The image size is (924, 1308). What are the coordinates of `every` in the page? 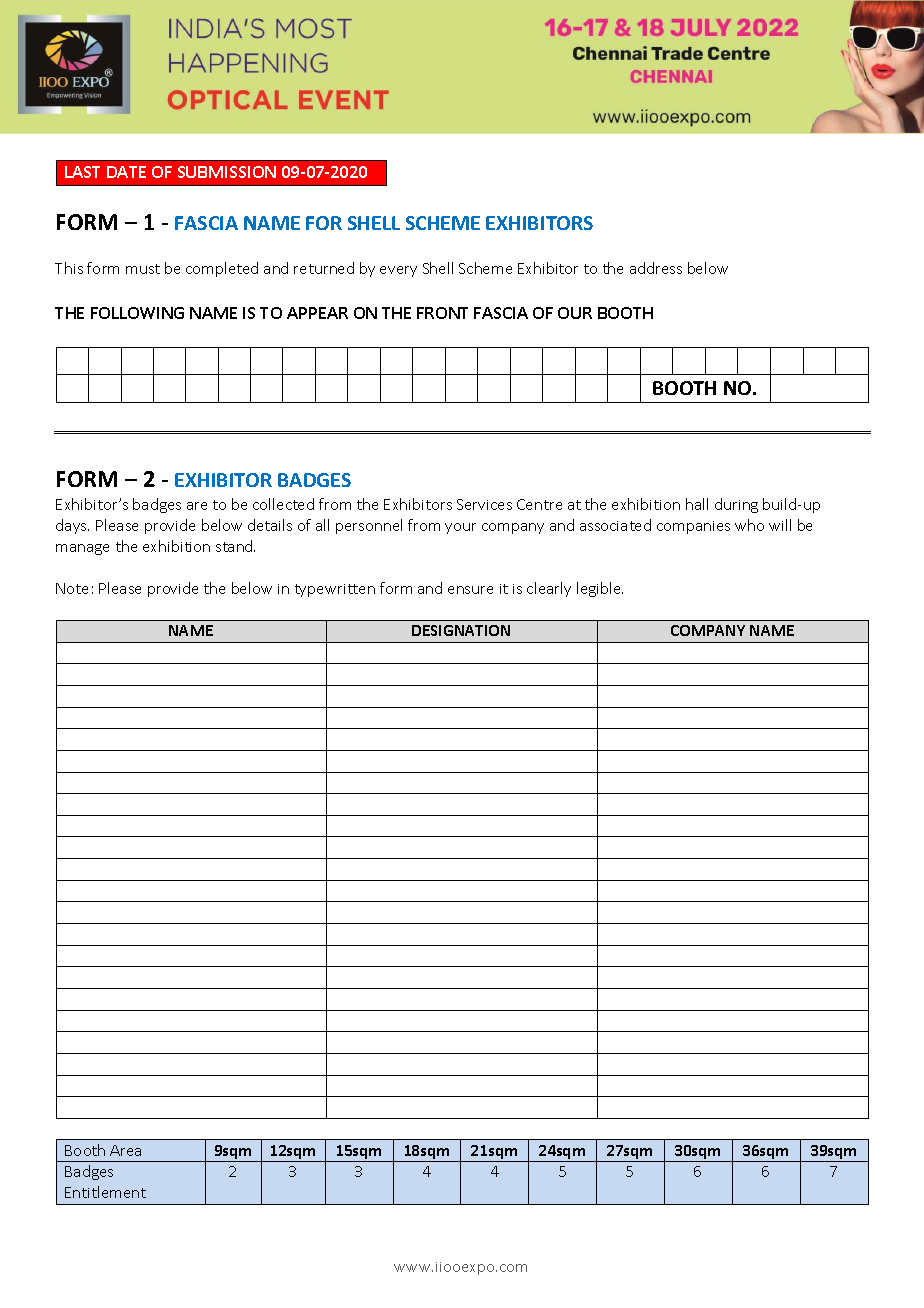 It's located at (398, 271).
